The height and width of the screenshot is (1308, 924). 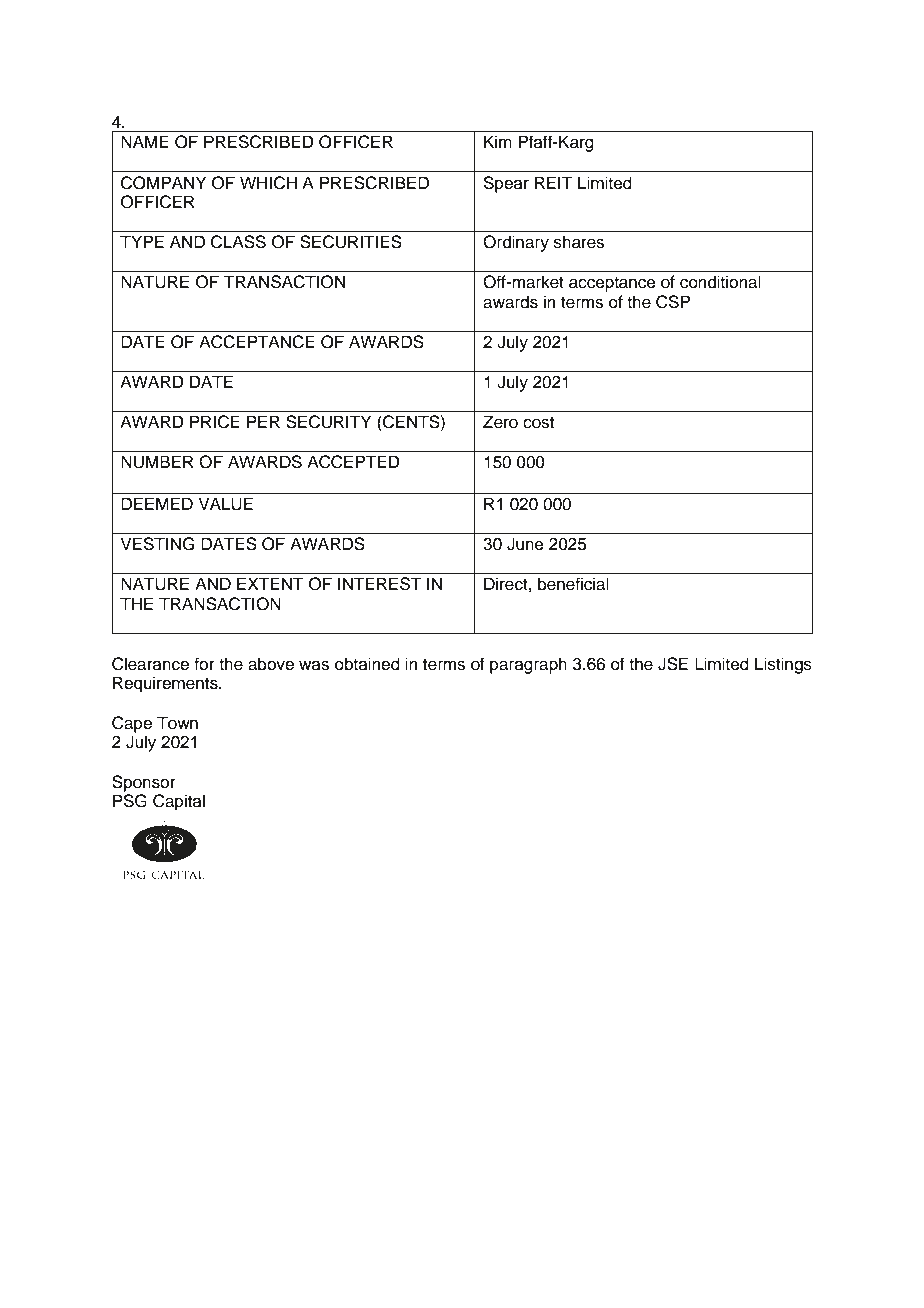 What do you see at coordinates (353, 462) in the screenshot?
I see `ACCEPTED` at bounding box center [353, 462].
